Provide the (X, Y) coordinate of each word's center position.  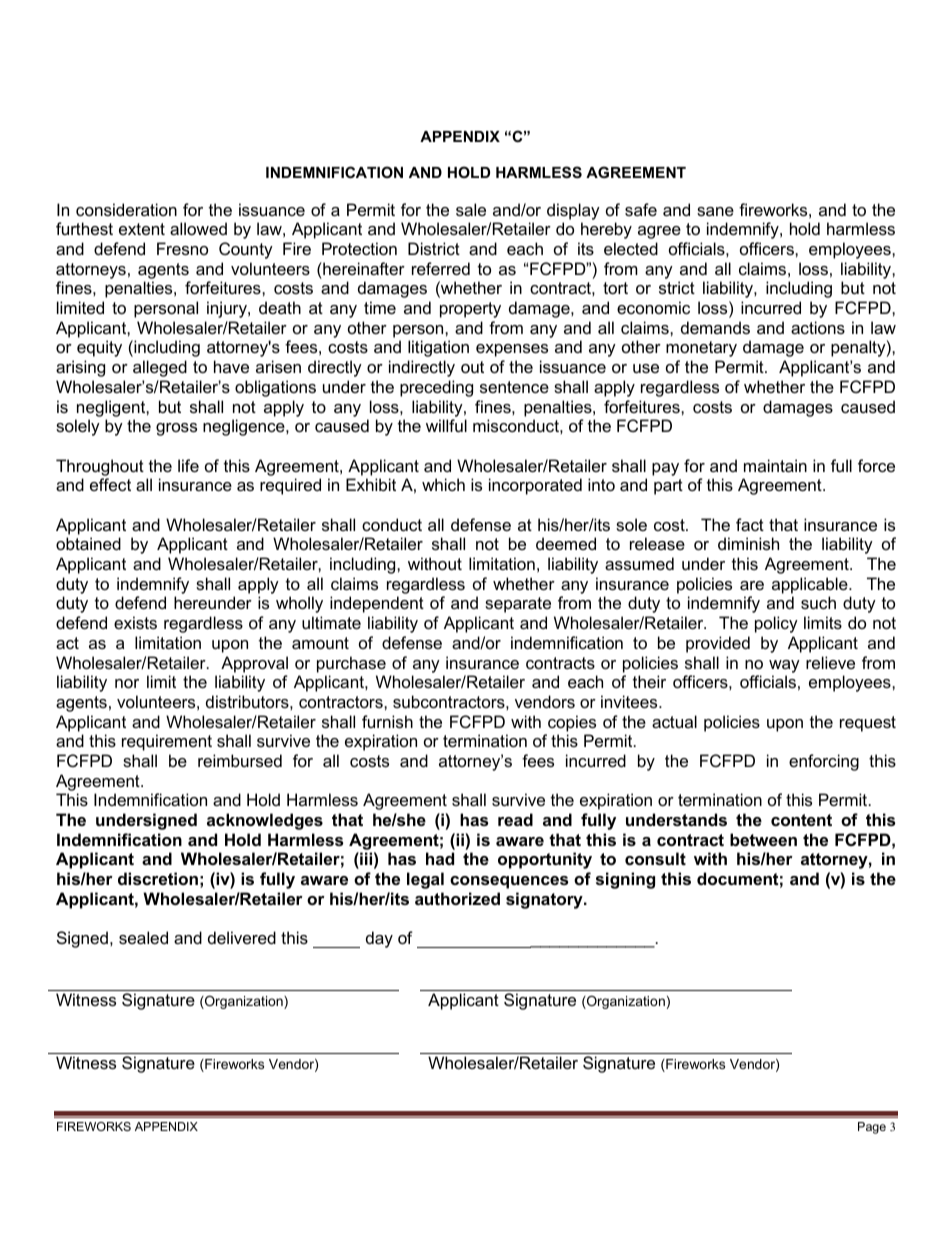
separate (518, 605)
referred (441, 268)
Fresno (182, 248)
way (784, 666)
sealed (143, 937)
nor (127, 683)
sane (715, 211)
